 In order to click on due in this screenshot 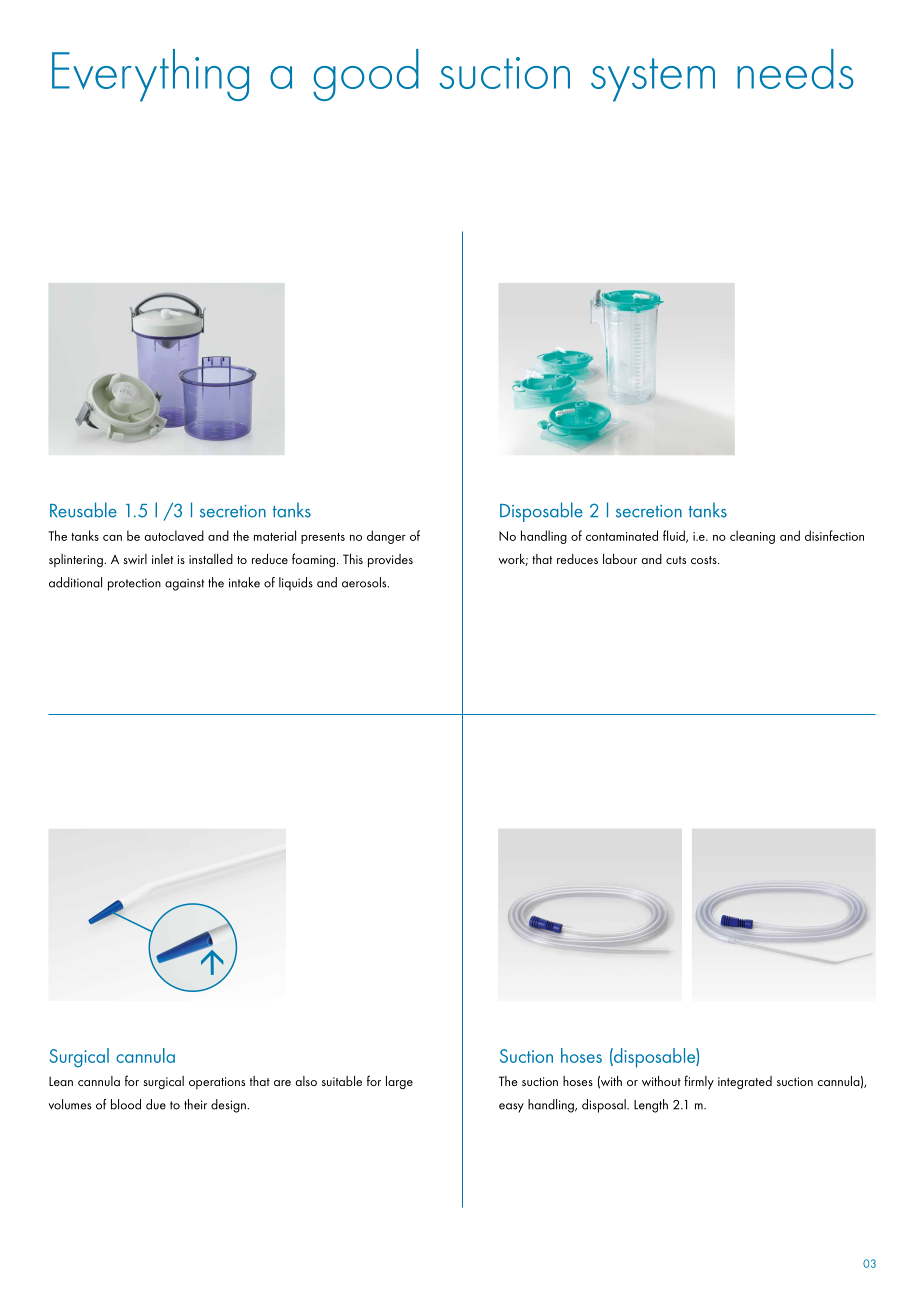, I will do `click(156, 1104)`.
